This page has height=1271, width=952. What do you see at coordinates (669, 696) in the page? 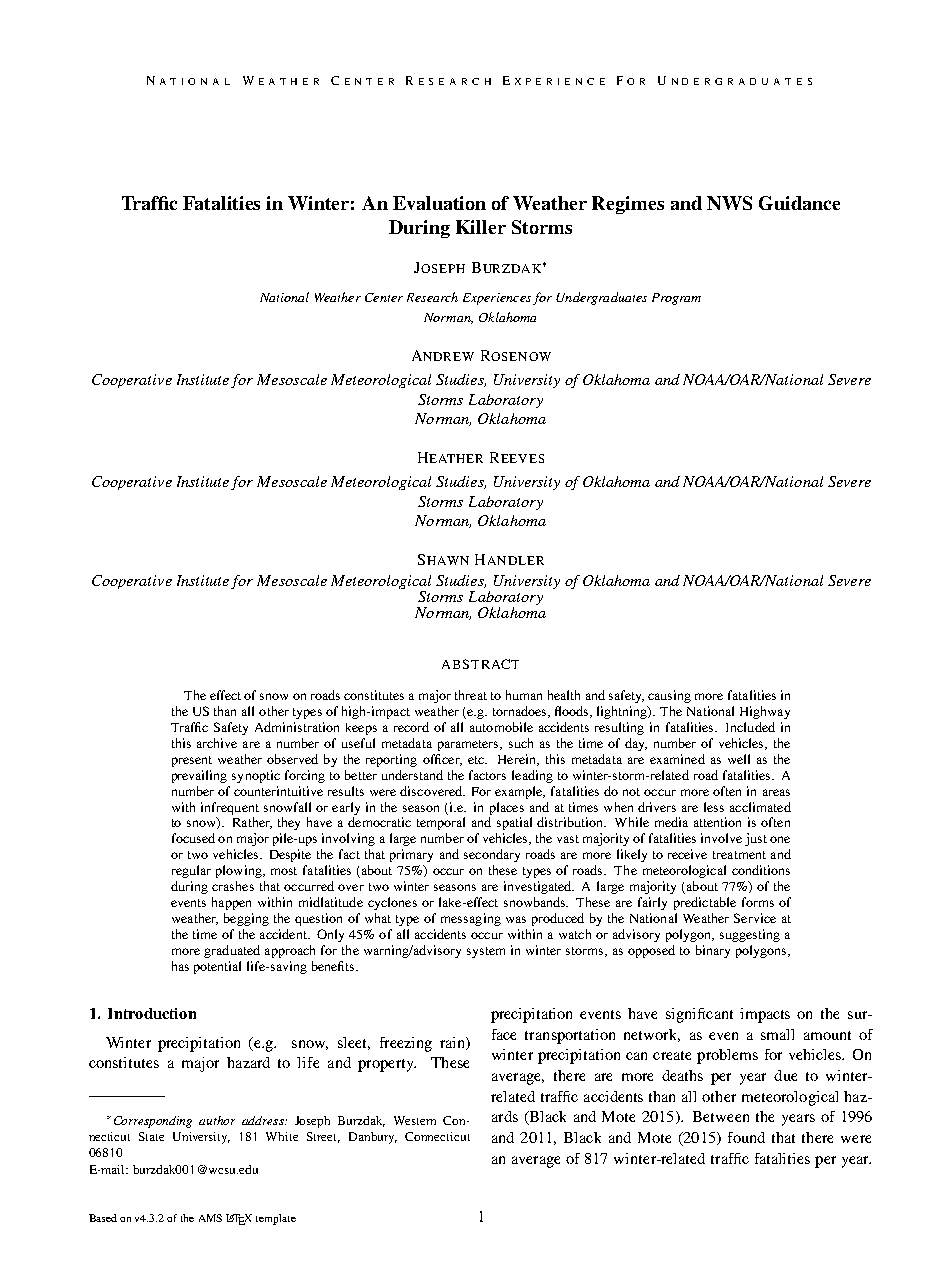
I see `causing` at bounding box center [669, 696].
